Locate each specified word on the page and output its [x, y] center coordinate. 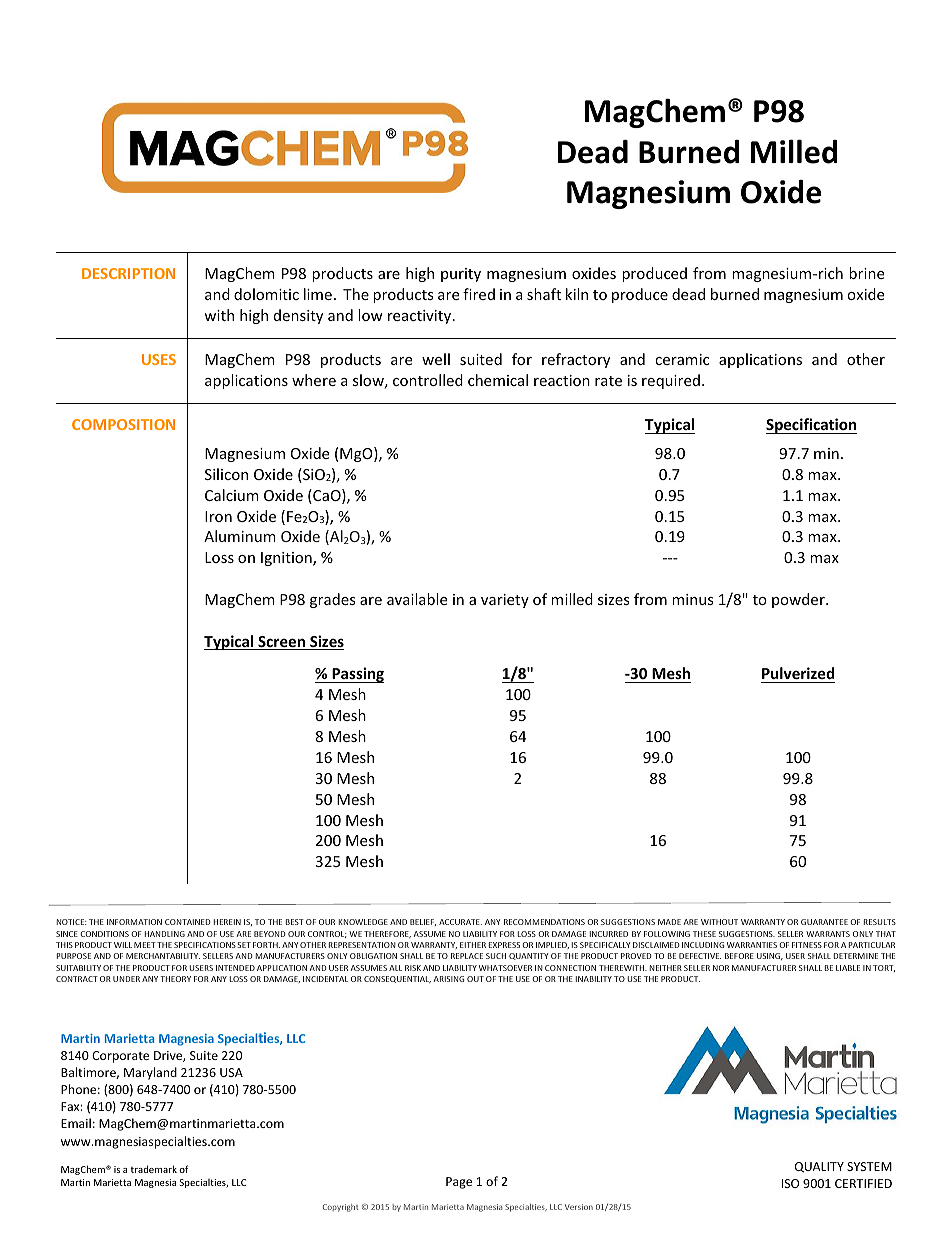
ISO [790, 1183]
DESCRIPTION [128, 273]
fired [479, 294]
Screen [281, 643]
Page [459, 1183]
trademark [153, 1169]
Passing [357, 675]
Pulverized [798, 673]
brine [866, 273]
